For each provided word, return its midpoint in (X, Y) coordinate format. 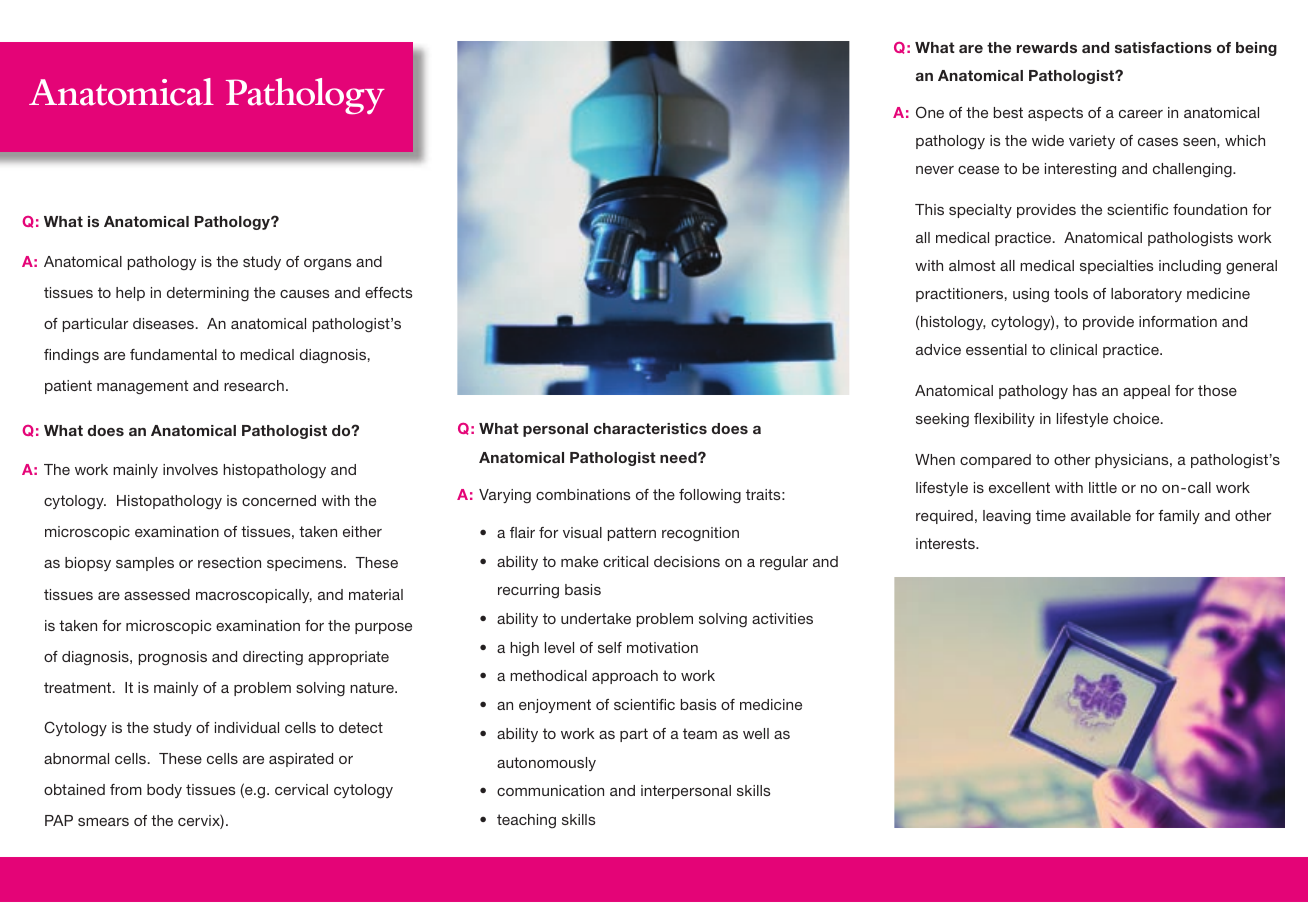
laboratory (1146, 295)
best (1008, 112)
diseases (163, 323)
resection (229, 562)
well (756, 733)
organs (328, 265)
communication (550, 790)
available (1101, 515)
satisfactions (1163, 47)
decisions (687, 561)
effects (389, 292)
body (164, 791)
